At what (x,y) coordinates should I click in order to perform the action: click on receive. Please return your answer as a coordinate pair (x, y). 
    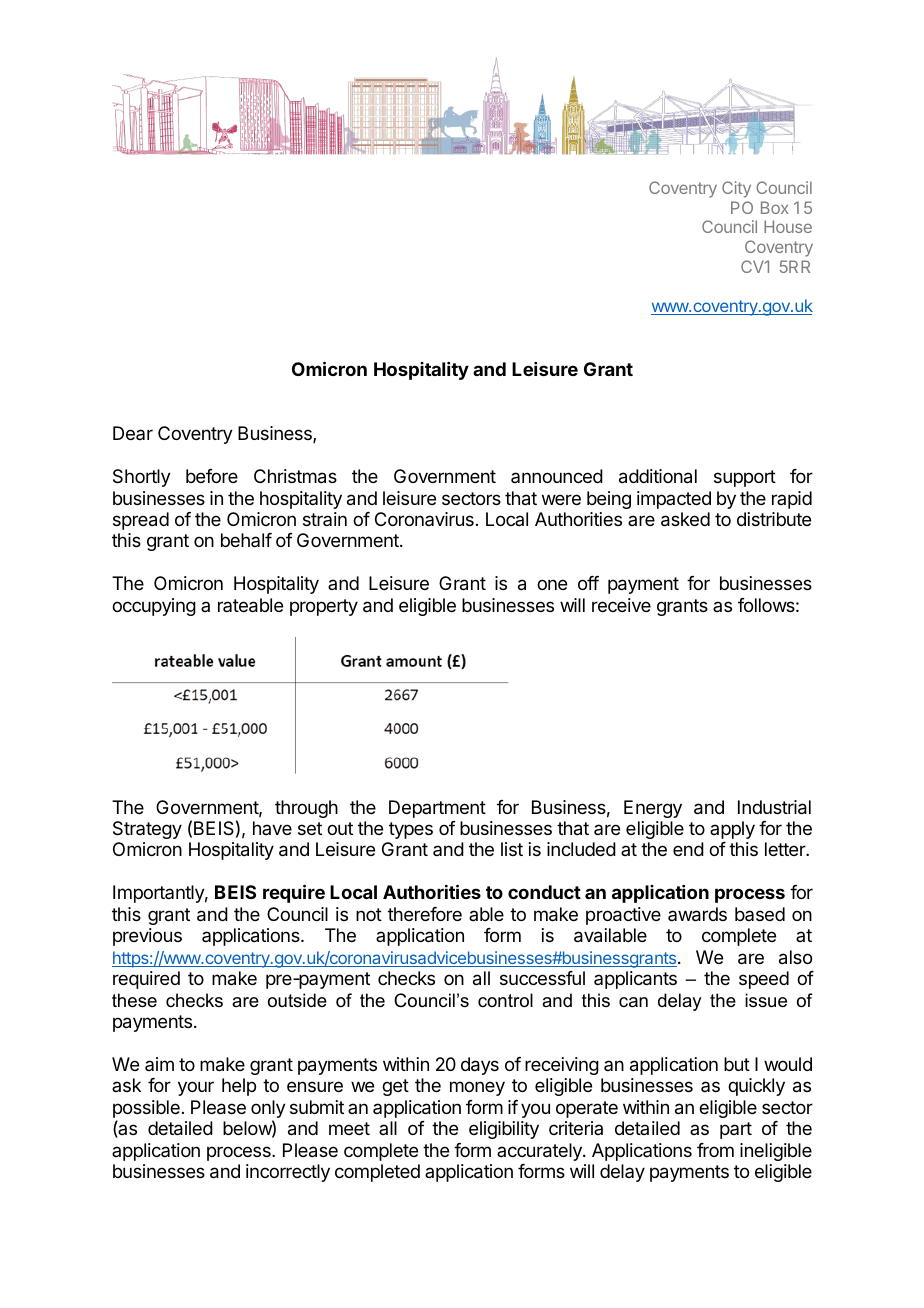
    Looking at the image, I should click on (621, 605).
